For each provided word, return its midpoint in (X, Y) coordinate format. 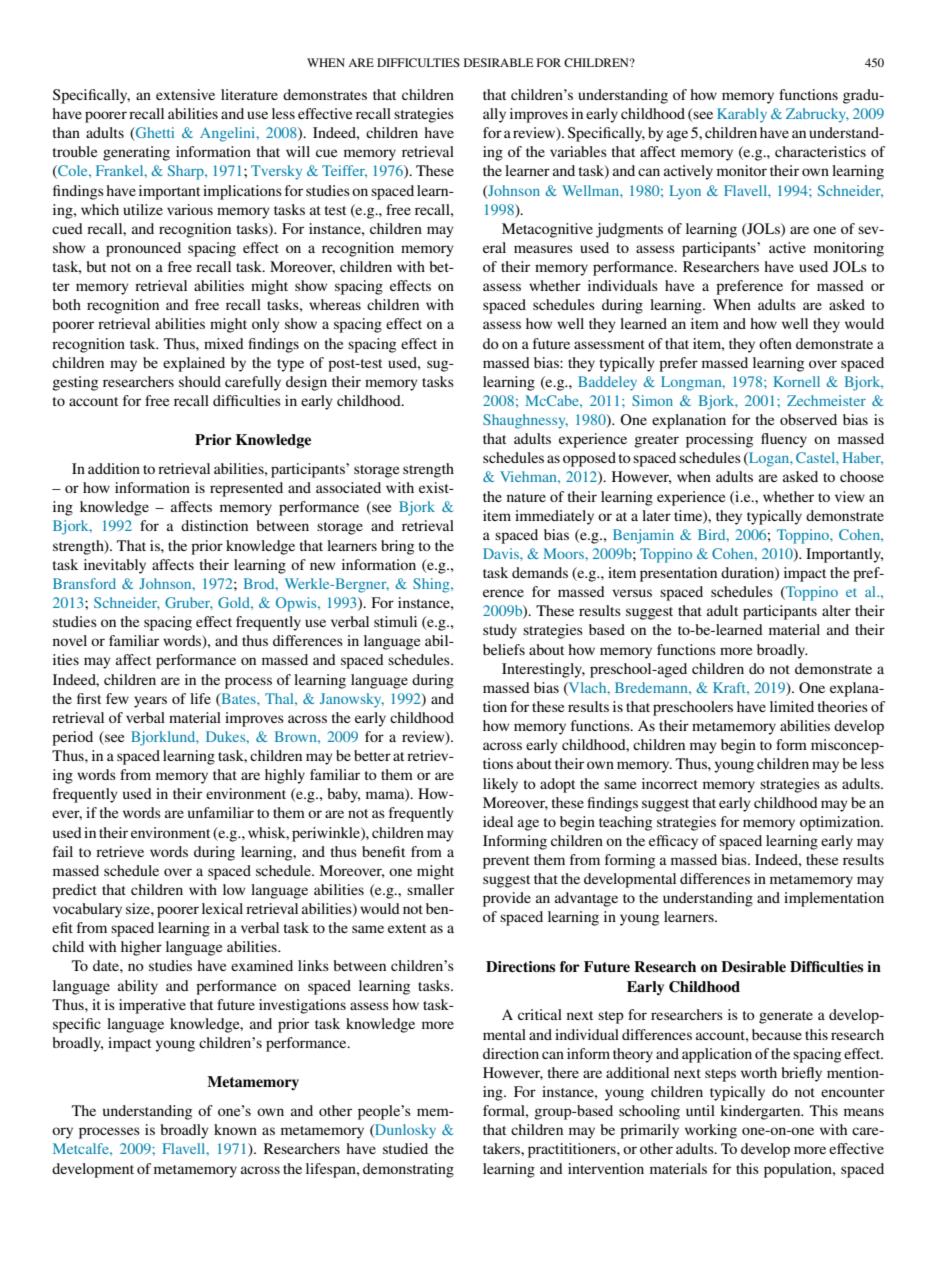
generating (136, 153)
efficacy (673, 842)
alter (836, 610)
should (200, 381)
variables (578, 151)
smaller (430, 889)
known (235, 1129)
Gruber (189, 603)
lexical (222, 908)
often (775, 343)
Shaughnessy (525, 421)
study (500, 631)
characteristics (820, 151)
